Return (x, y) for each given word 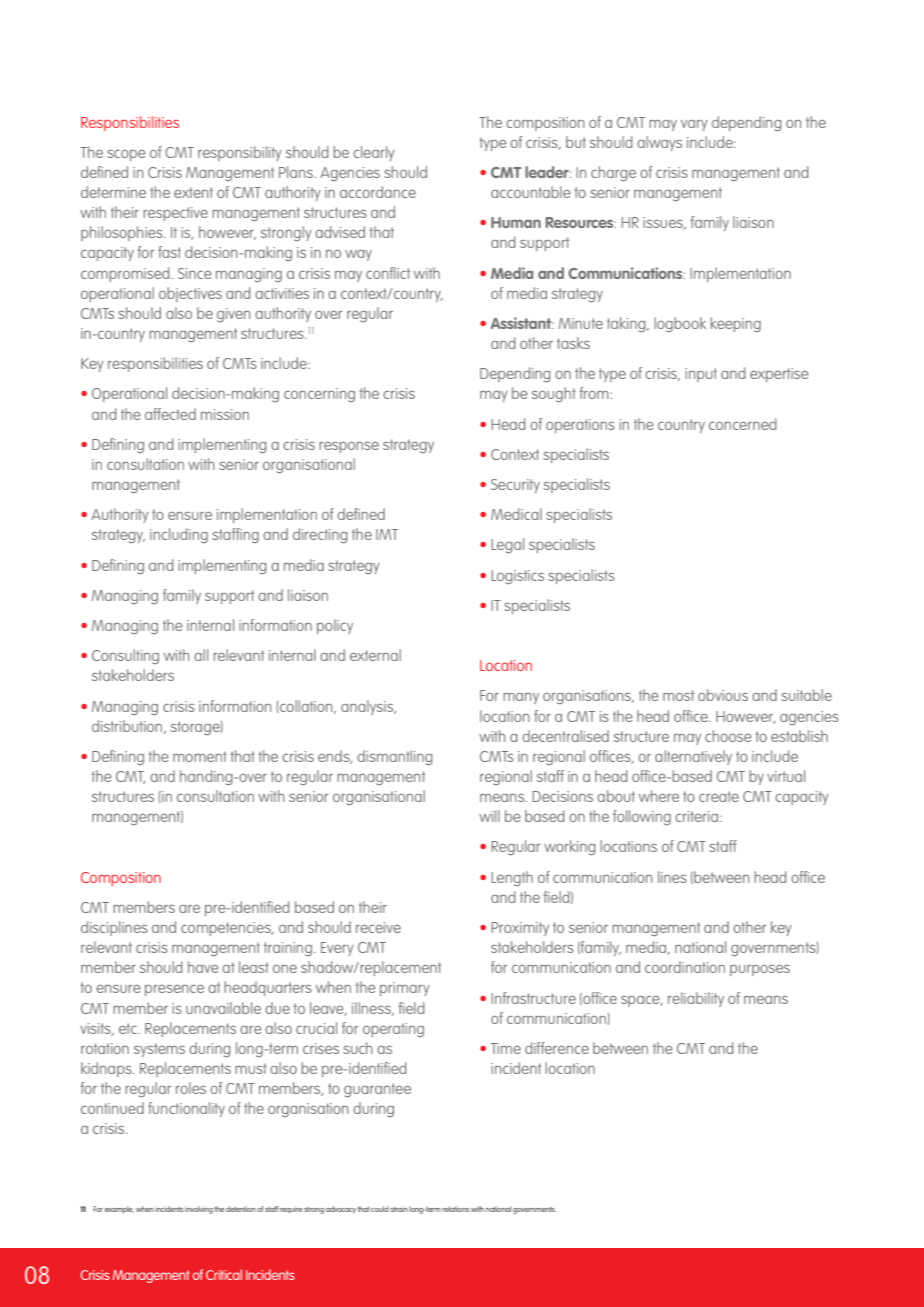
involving (199, 1210)
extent (193, 192)
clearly (374, 153)
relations (455, 1209)
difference (557, 1048)
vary (694, 125)
